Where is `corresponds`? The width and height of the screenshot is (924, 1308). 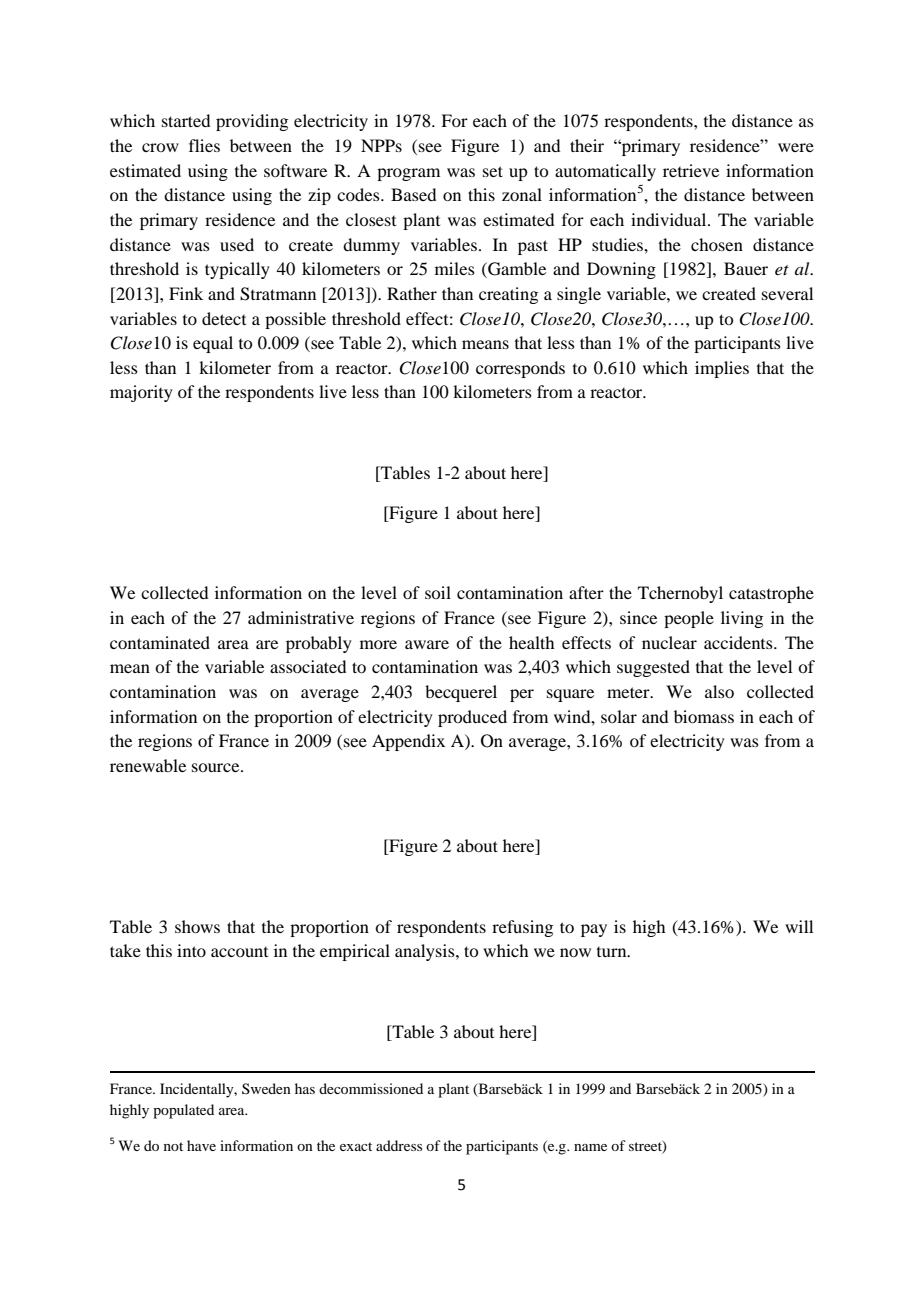 corresponds is located at coordinates (520, 369).
